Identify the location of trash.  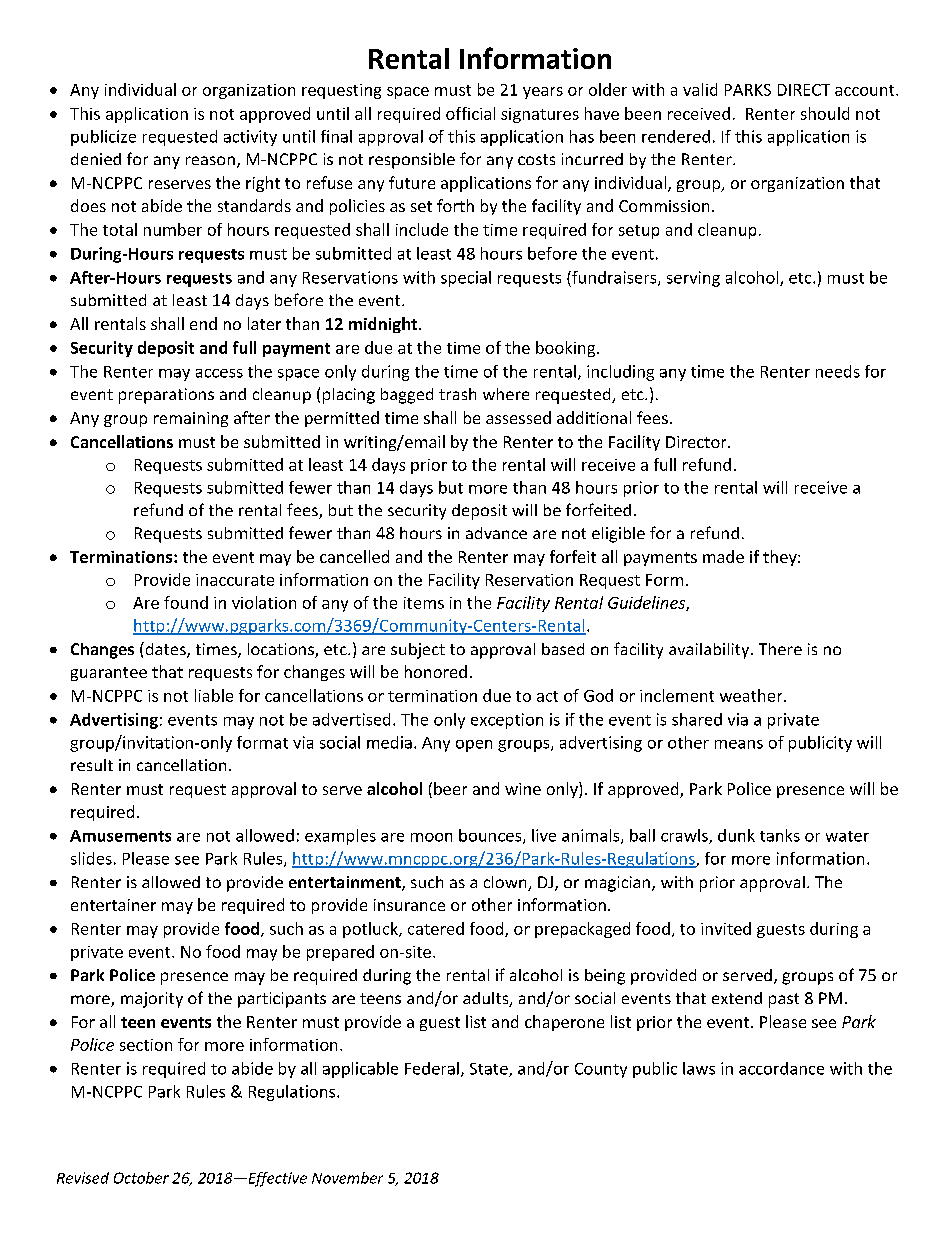
(457, 394).
